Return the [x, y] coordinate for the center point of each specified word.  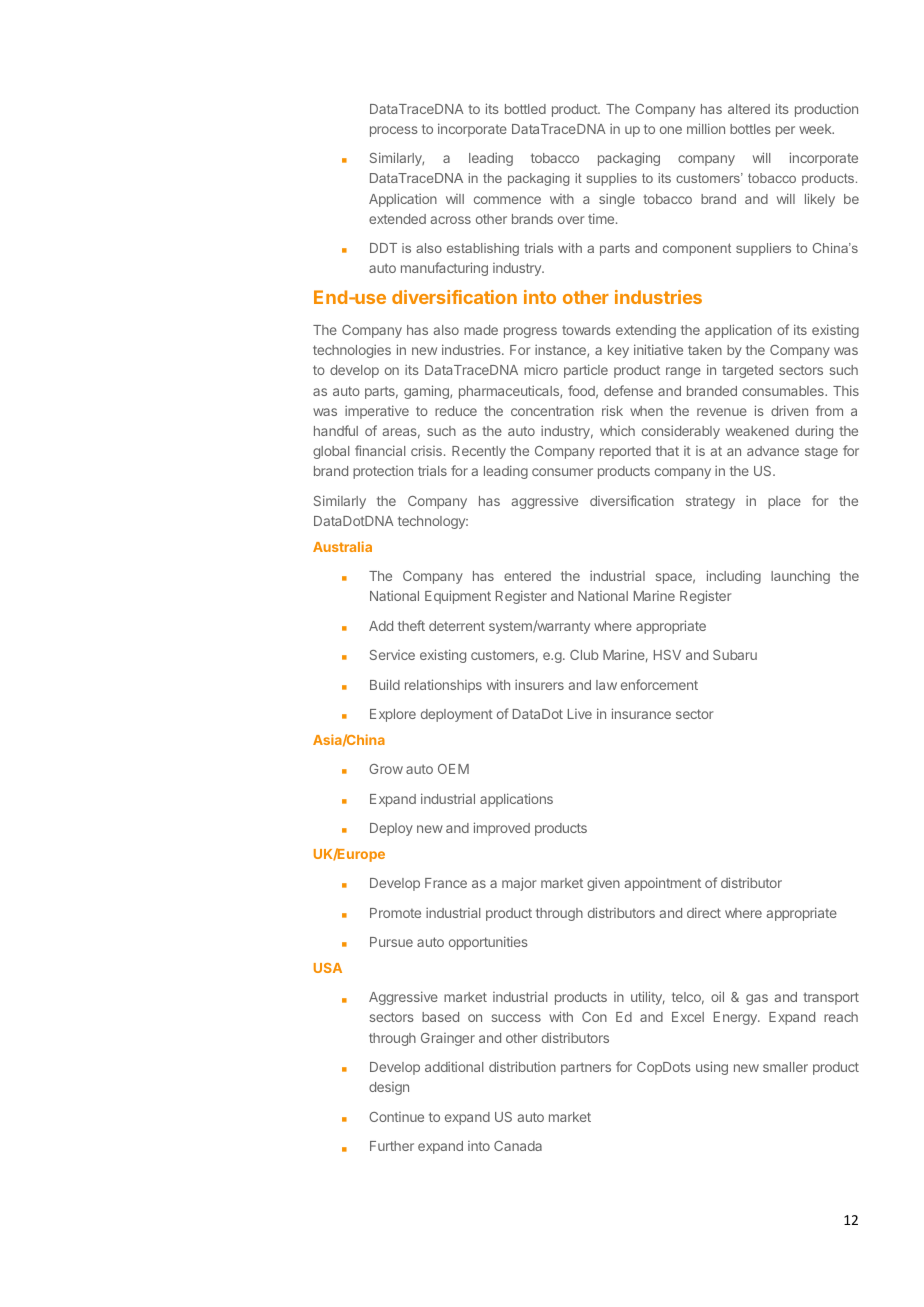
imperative [377, 412]
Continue [396, 1117]
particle [586, 371]
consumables [784, 391]
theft [411, 625]
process [394, 131]
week [816, 129]
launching [800, 577]
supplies [611, 179]
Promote [395, 913]
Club [584, 655]
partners [586, 1068]
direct [704, 912]
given [603, 884]
